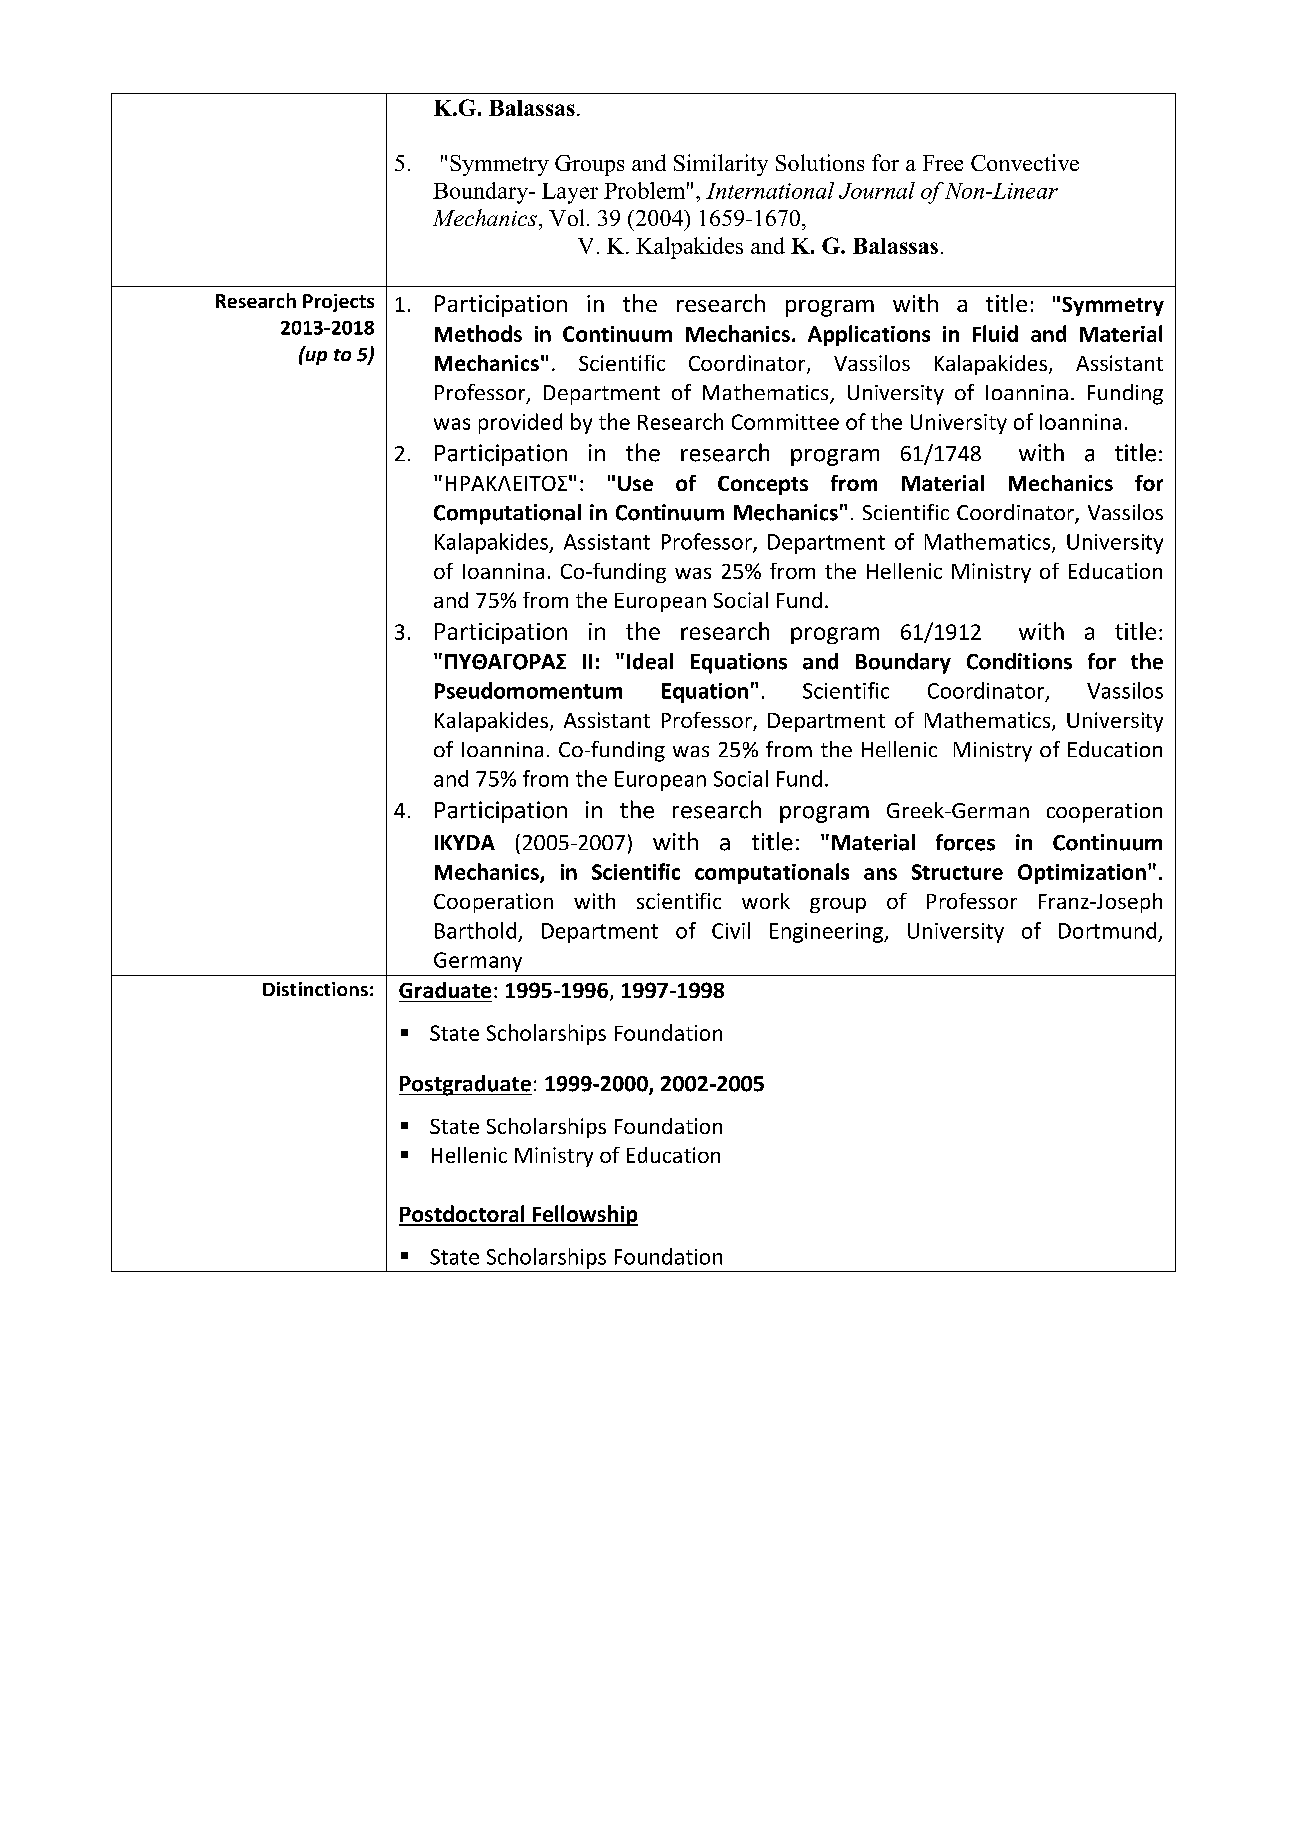  What do you see at coordinates (1025, 162) in the image?
I see `Convective` at bounding box center [1025, 162].
